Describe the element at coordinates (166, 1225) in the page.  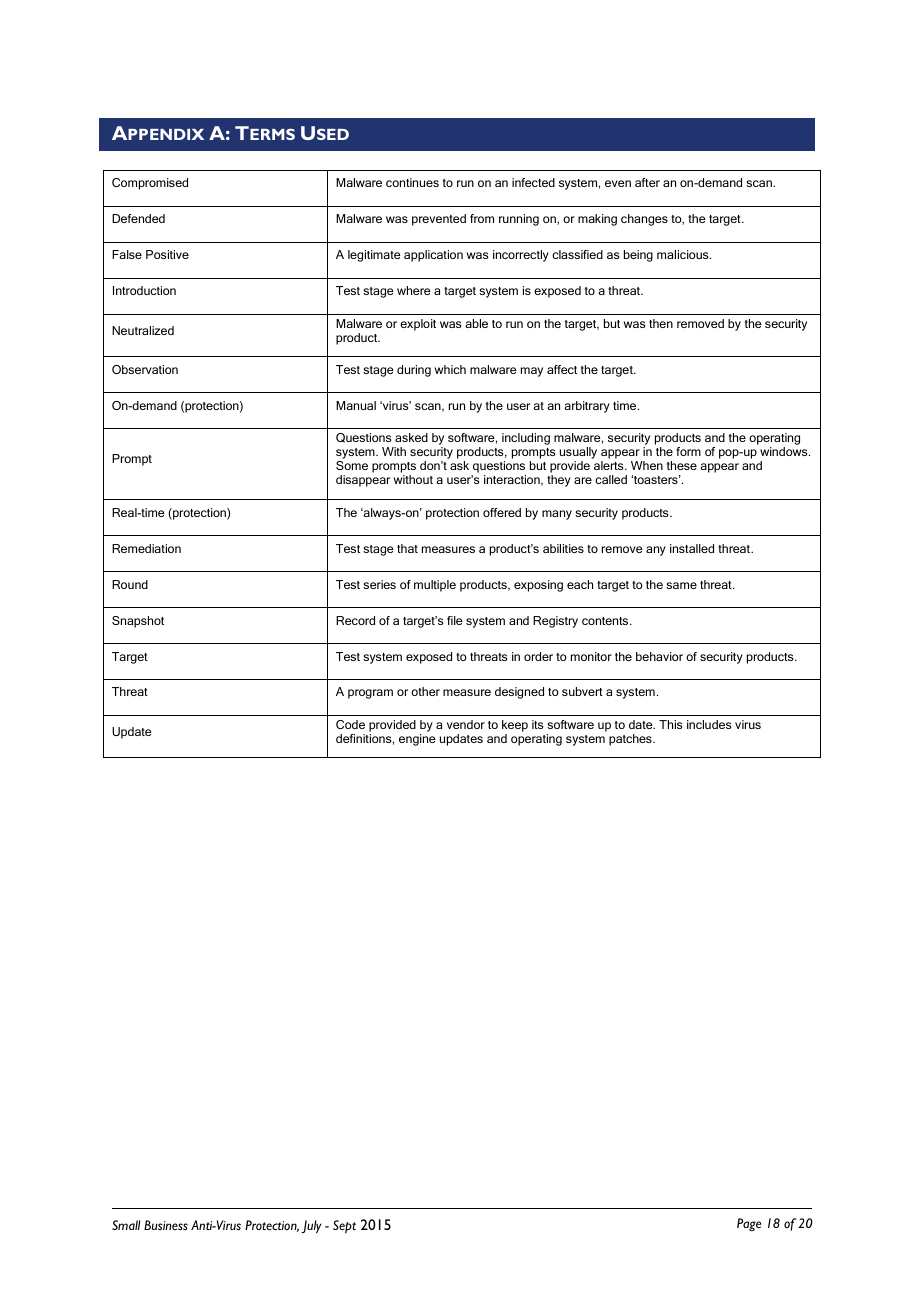
I see `Business` at that location.
